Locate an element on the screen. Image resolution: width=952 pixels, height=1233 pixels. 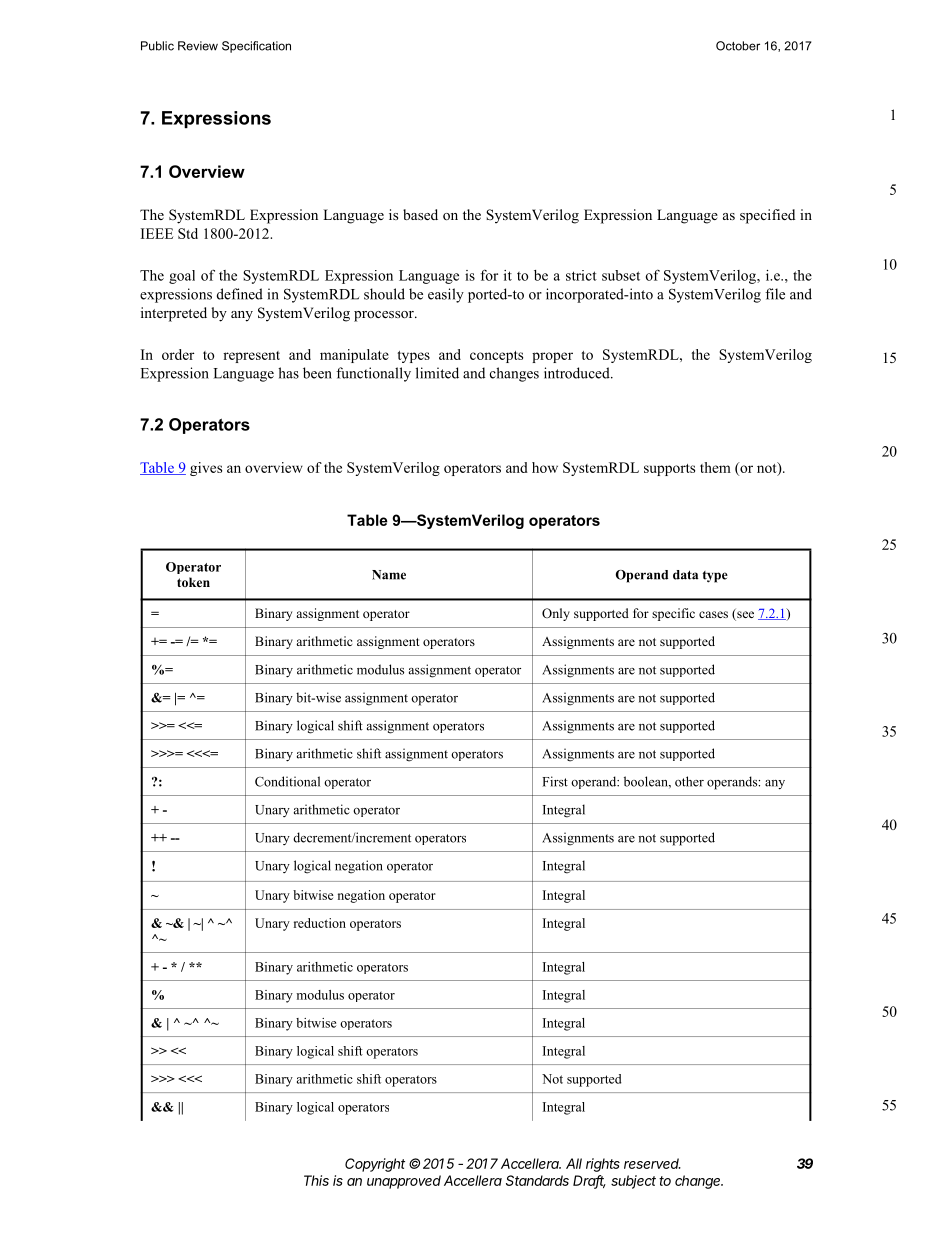
unapproved is located at coordinates (404, 1182).
